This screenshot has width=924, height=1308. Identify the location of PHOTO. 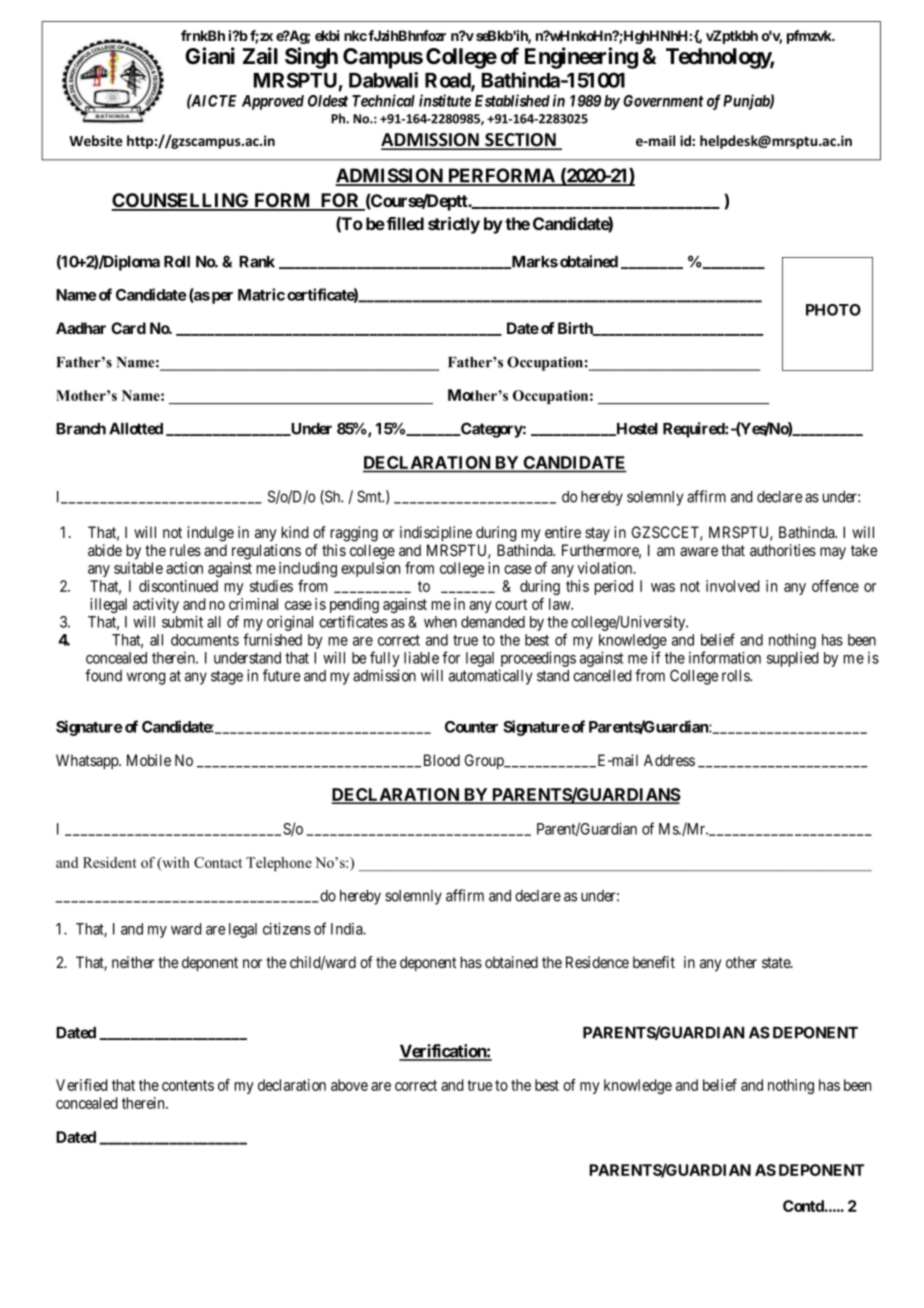
(833, 310).
